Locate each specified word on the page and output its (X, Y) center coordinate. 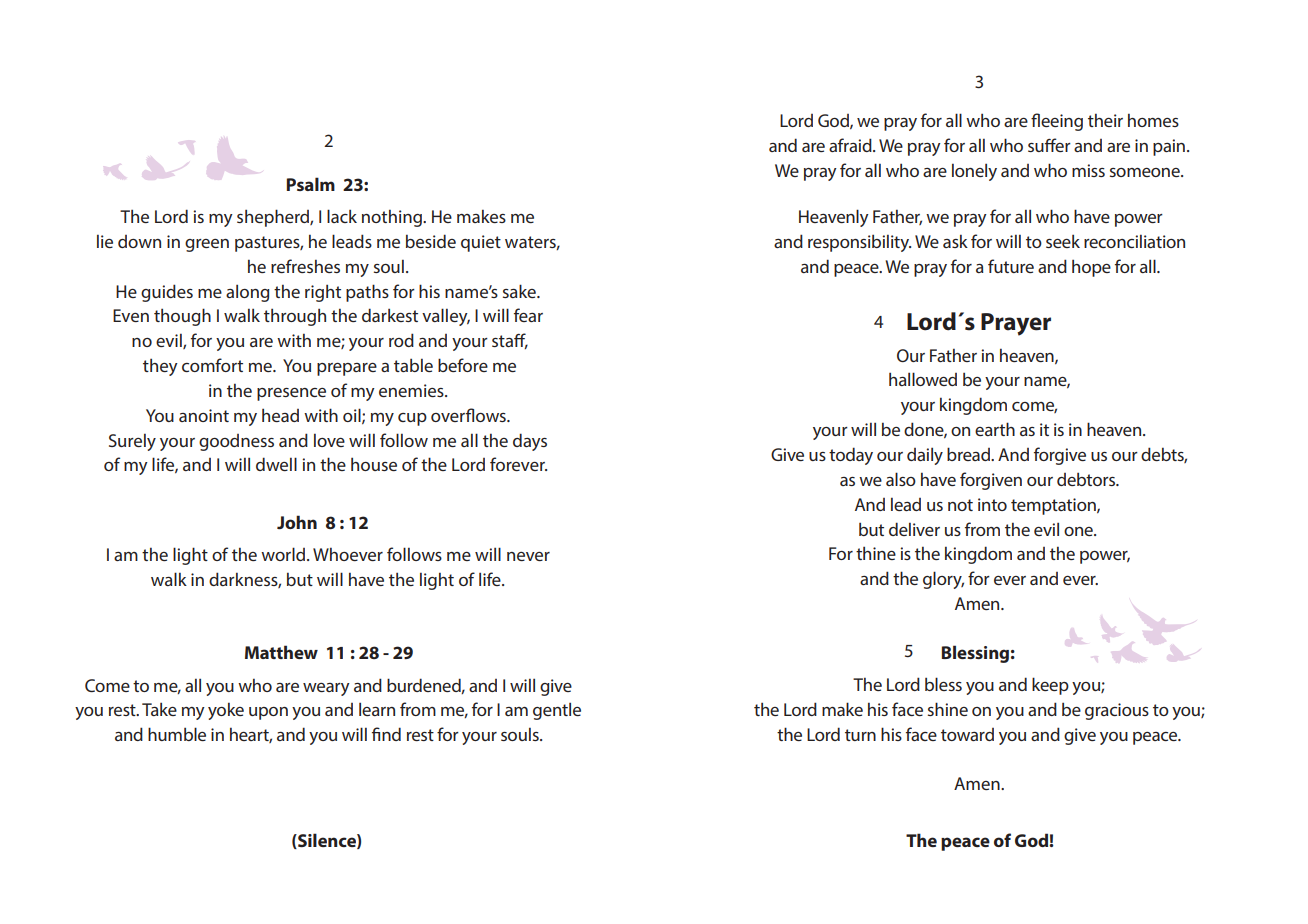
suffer (1049, 145)
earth (995, 429)
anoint (204, 415)
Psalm (311, 184)
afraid (851, 145)
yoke (226, 711)
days (530, 442)
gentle (557, 711)
